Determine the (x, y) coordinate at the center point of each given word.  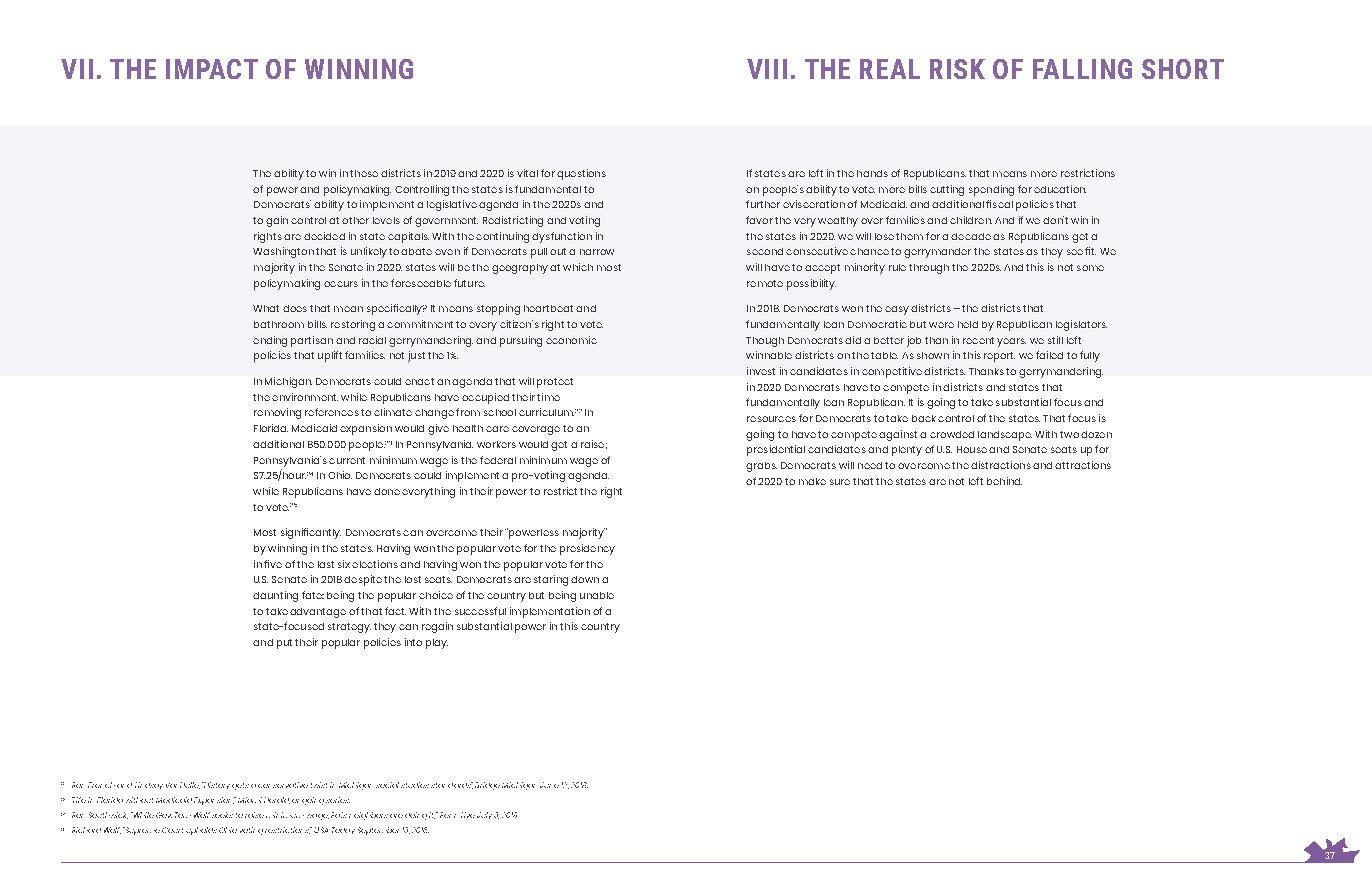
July (484, 815)
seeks (222, 815)
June (549, 785)
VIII (767, 69)
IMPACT (212, 69)
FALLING (1082, 69)
